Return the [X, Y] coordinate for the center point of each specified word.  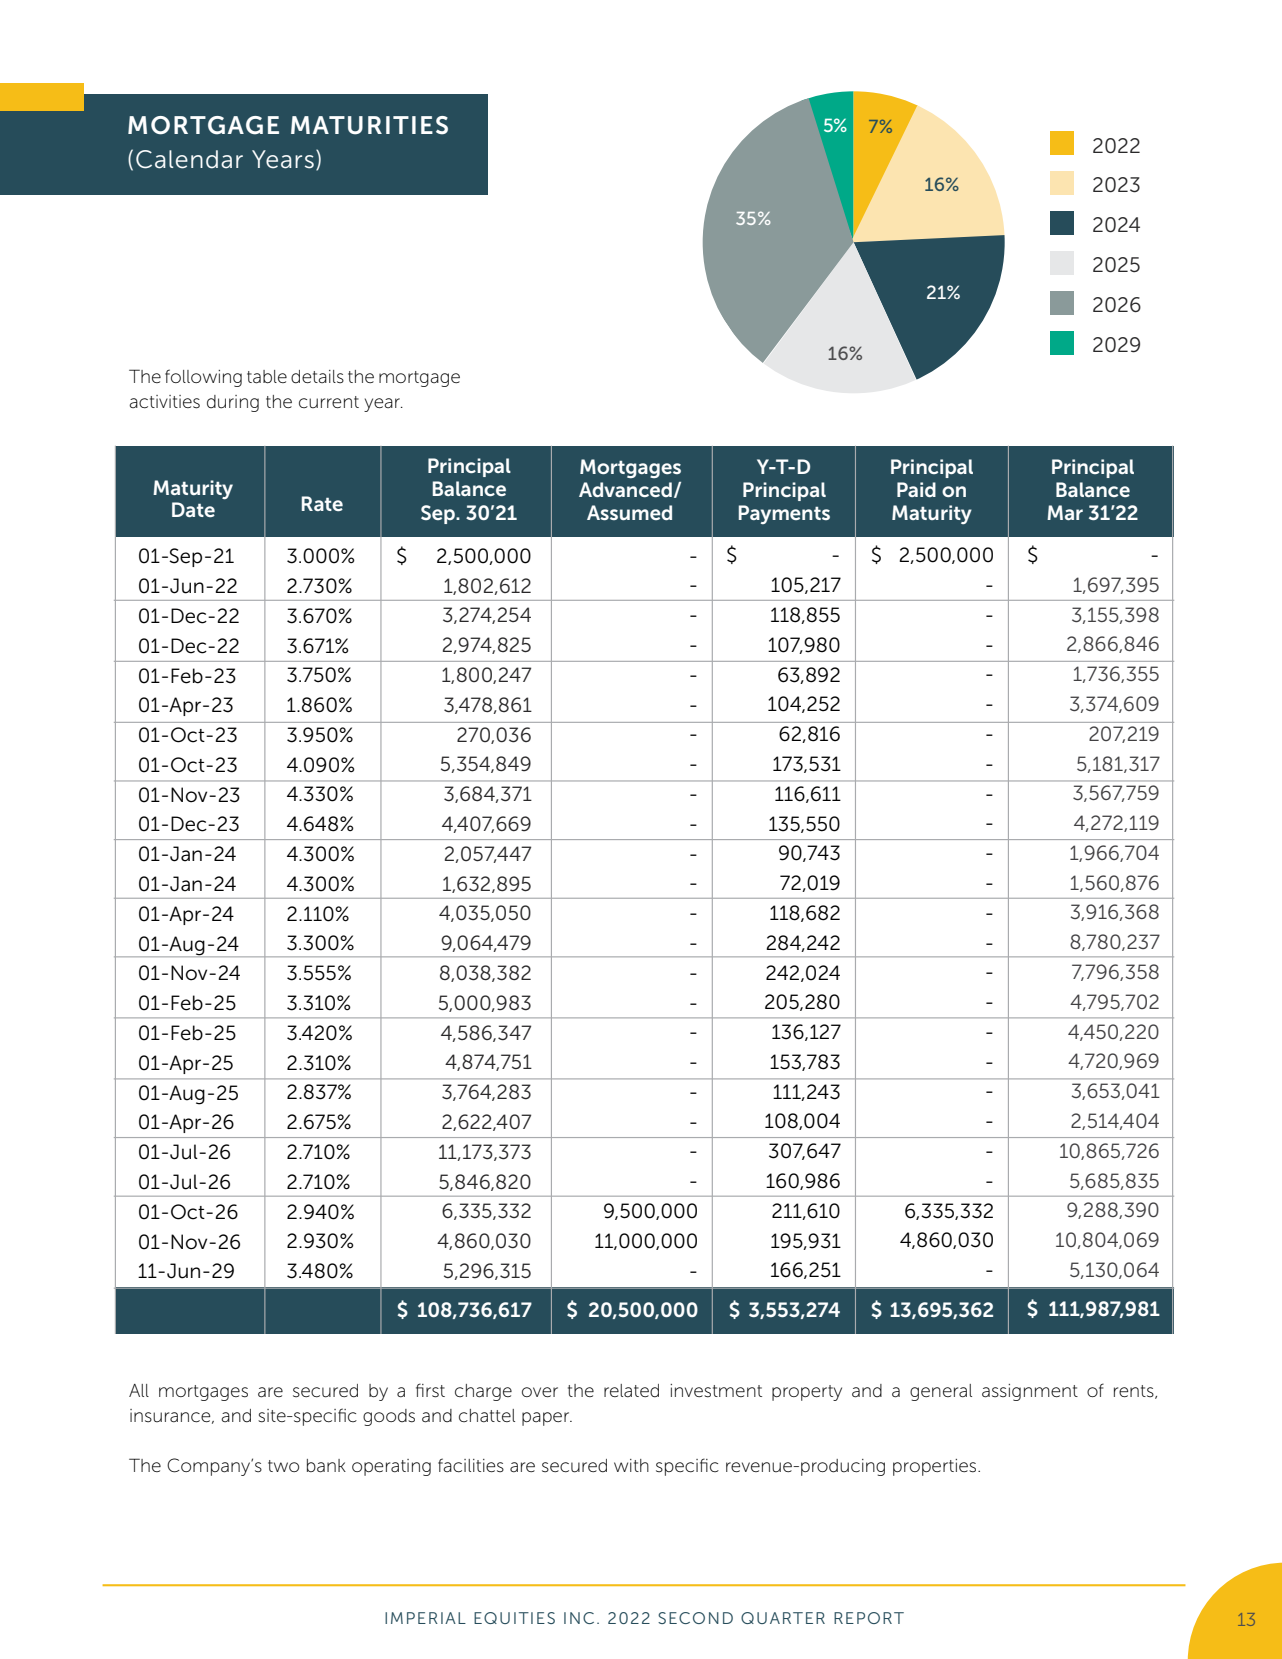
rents [1135, 1392]
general [941, 1392]
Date [193, 509]
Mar [1065, 512]
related [631, 1391]
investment [716, 1391]
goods [389, 1417]
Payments [784, 514]
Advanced [625, 489]
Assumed [629, 512]
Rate [322, 503]
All [139, 1390]
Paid [916, 489]
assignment [1030, 1392]
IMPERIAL [425, 1618]
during [233, 403]
